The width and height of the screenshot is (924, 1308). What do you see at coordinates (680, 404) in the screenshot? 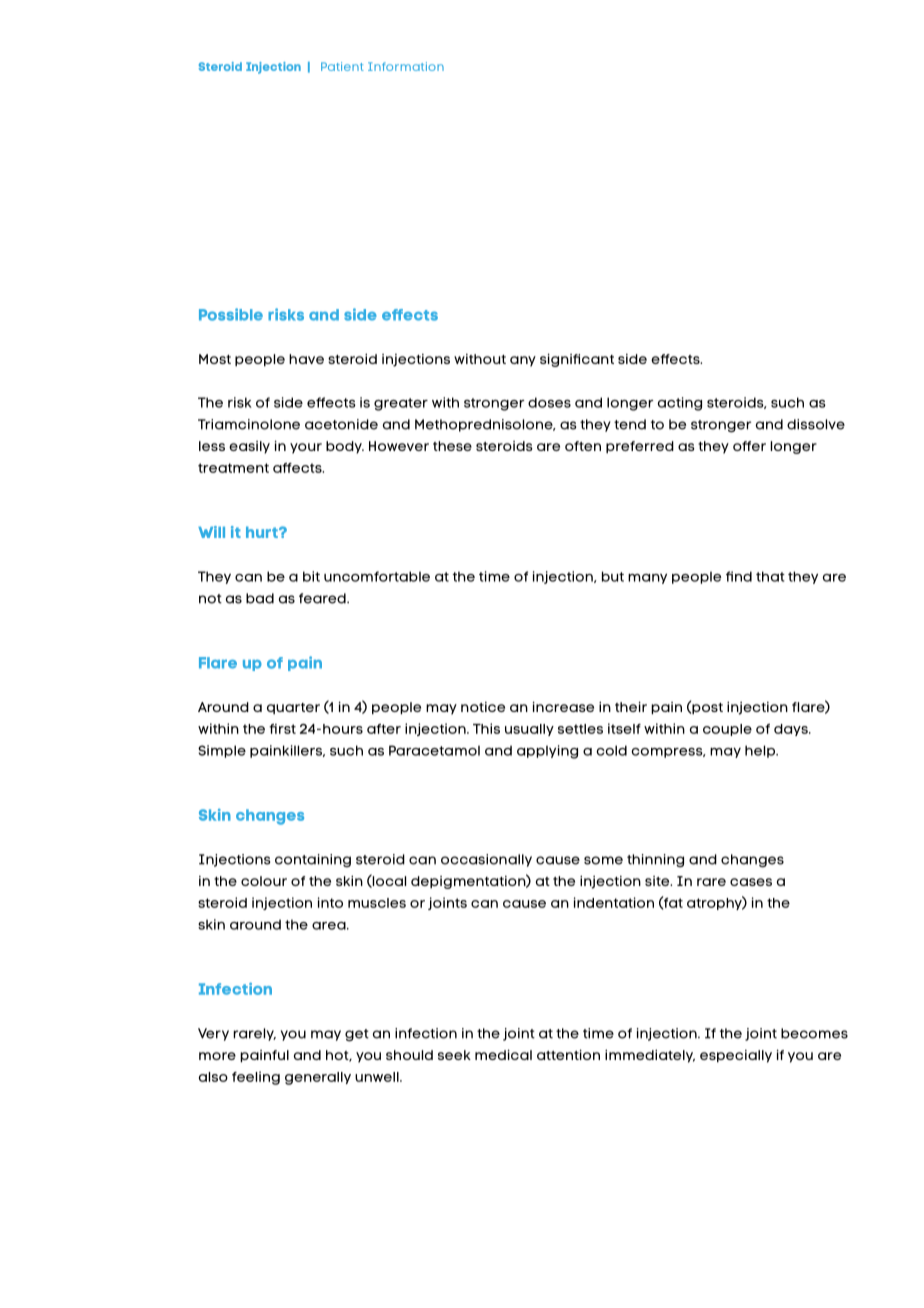
I see `acting` at bounding box center [680, 404].
